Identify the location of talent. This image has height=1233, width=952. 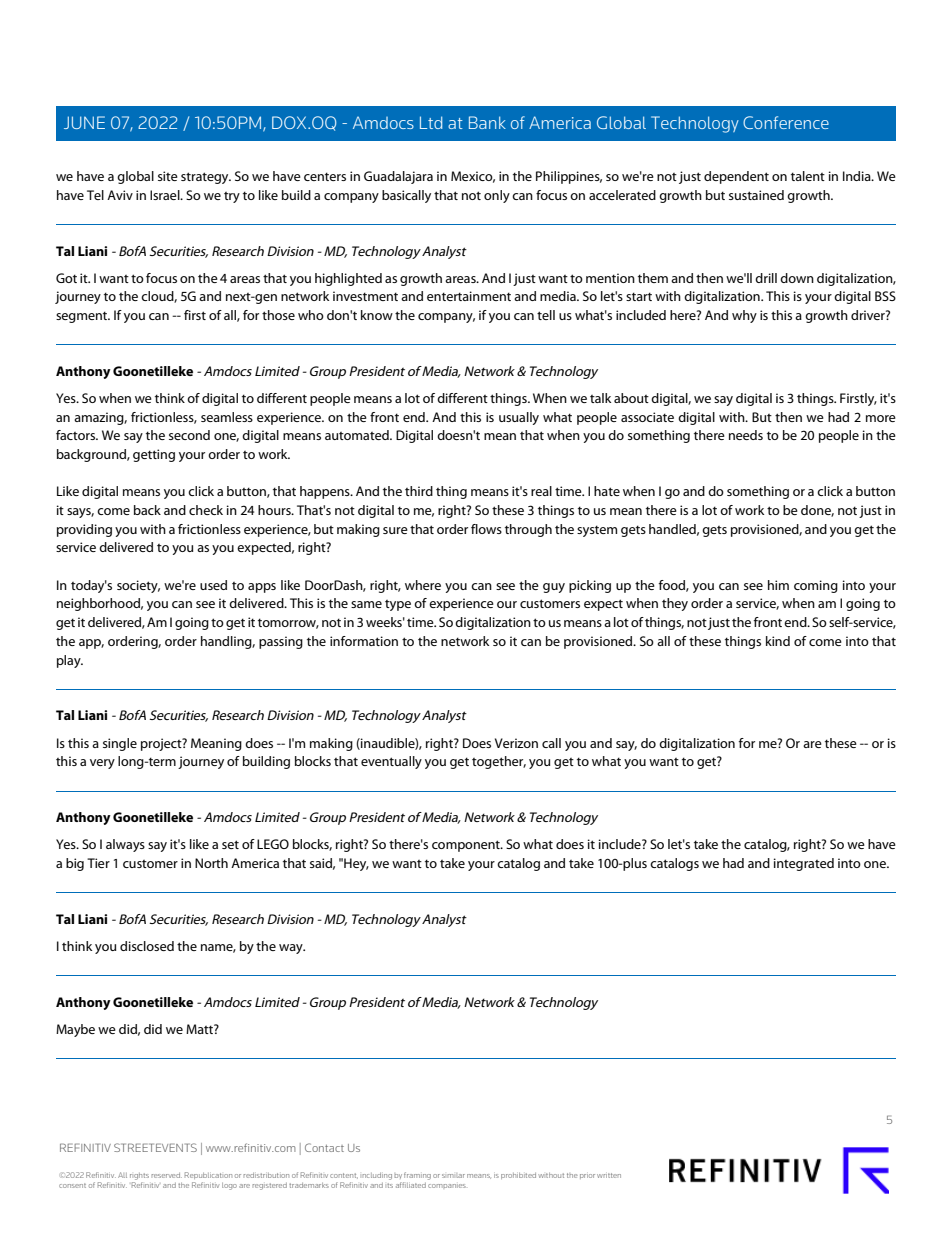
(808, 176).
